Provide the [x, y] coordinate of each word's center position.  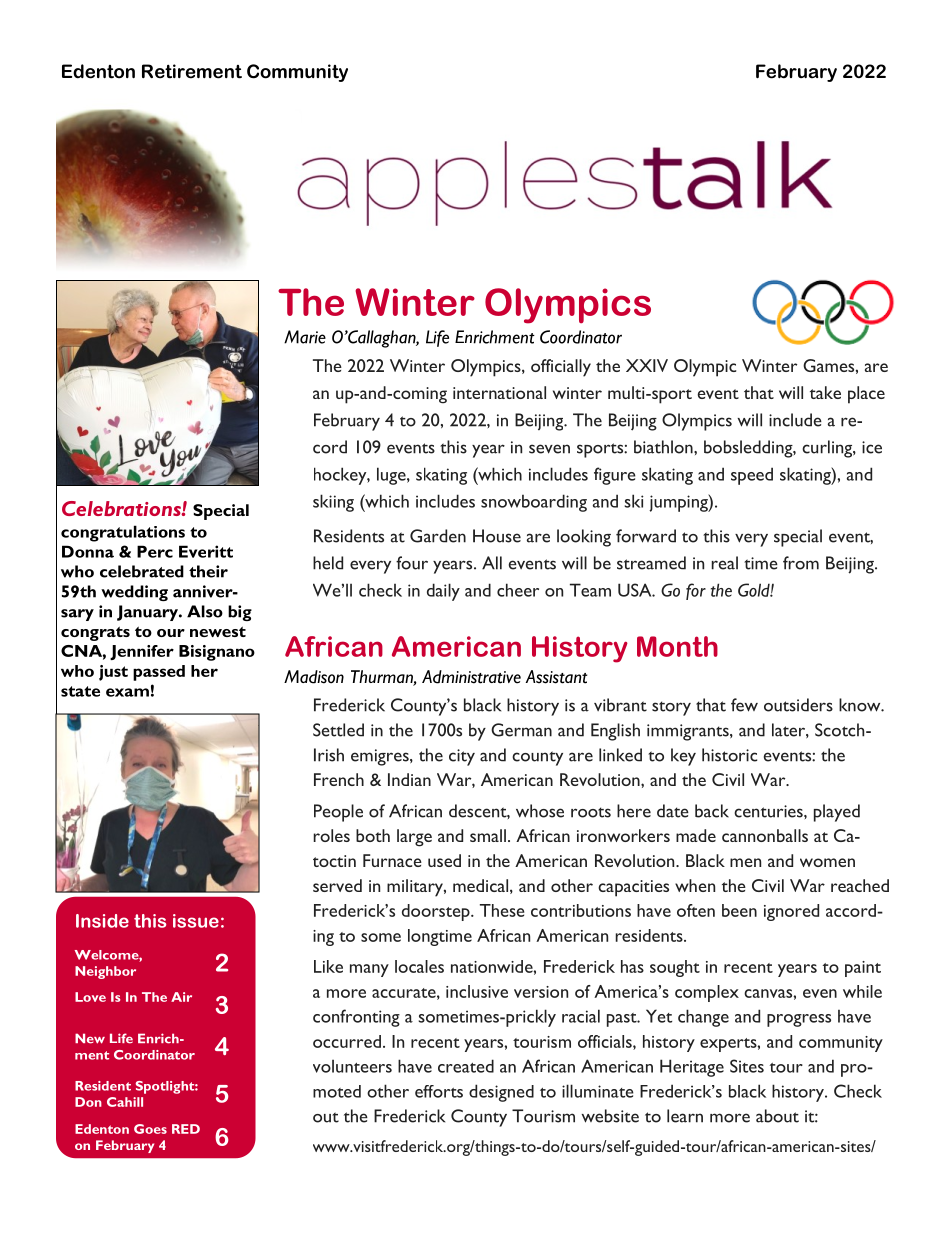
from [801, 563]
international [499, 392]
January [148, 613]
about [777, 1116]
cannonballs [765, 835]
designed [501, 1093]
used [444, 860]
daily [443, 592]
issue [196, 921]
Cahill [125, 1102]
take [825, 392]
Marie [305, 337]
